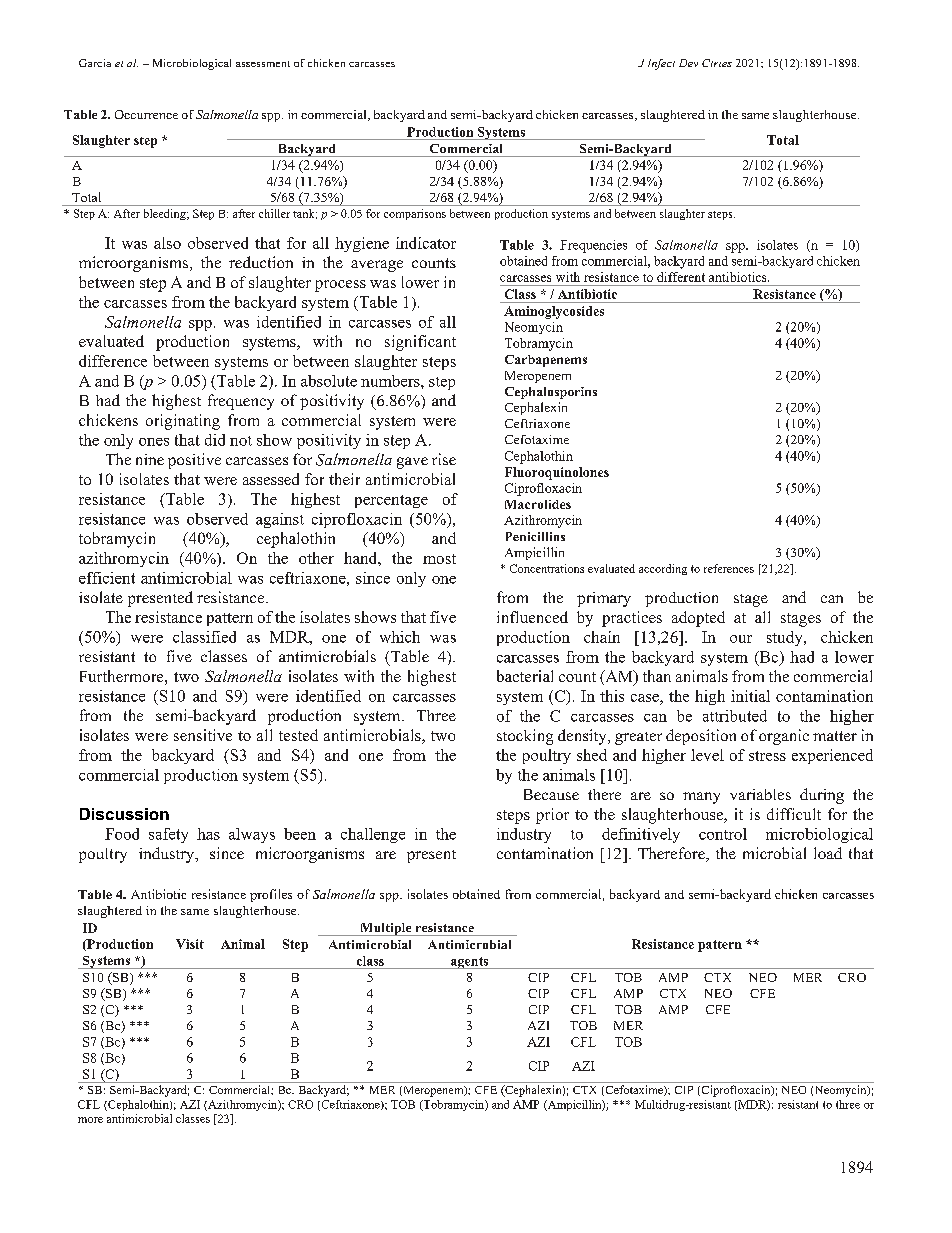 Image resolution: width=952 pixels, height=1233 pixels. What do you see at coordinates (741, 639) in the screenshot?
I see `our` at bounding box center [741, 639].
